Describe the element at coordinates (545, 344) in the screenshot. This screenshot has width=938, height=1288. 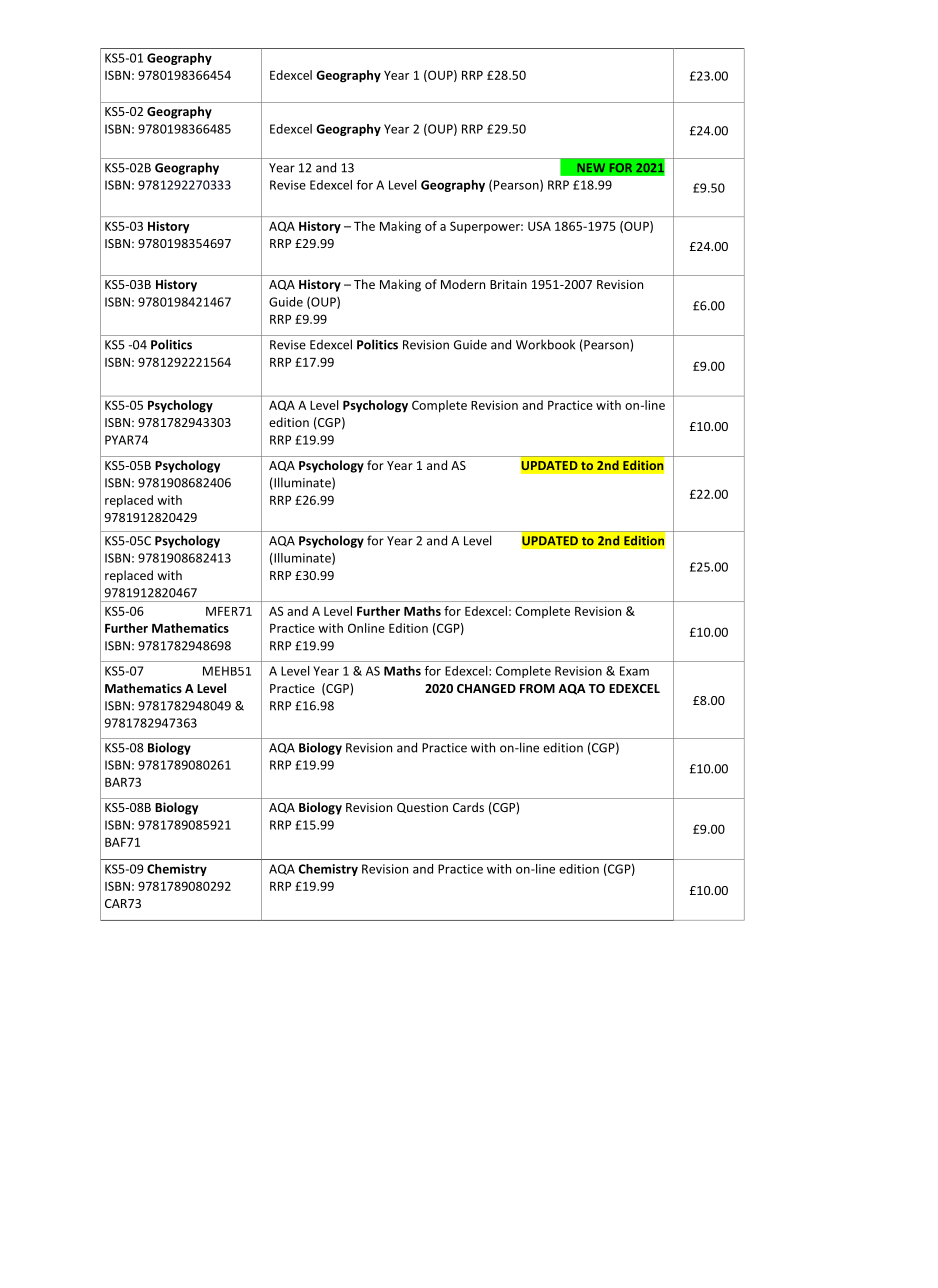
I see `Workbook` at that location.
